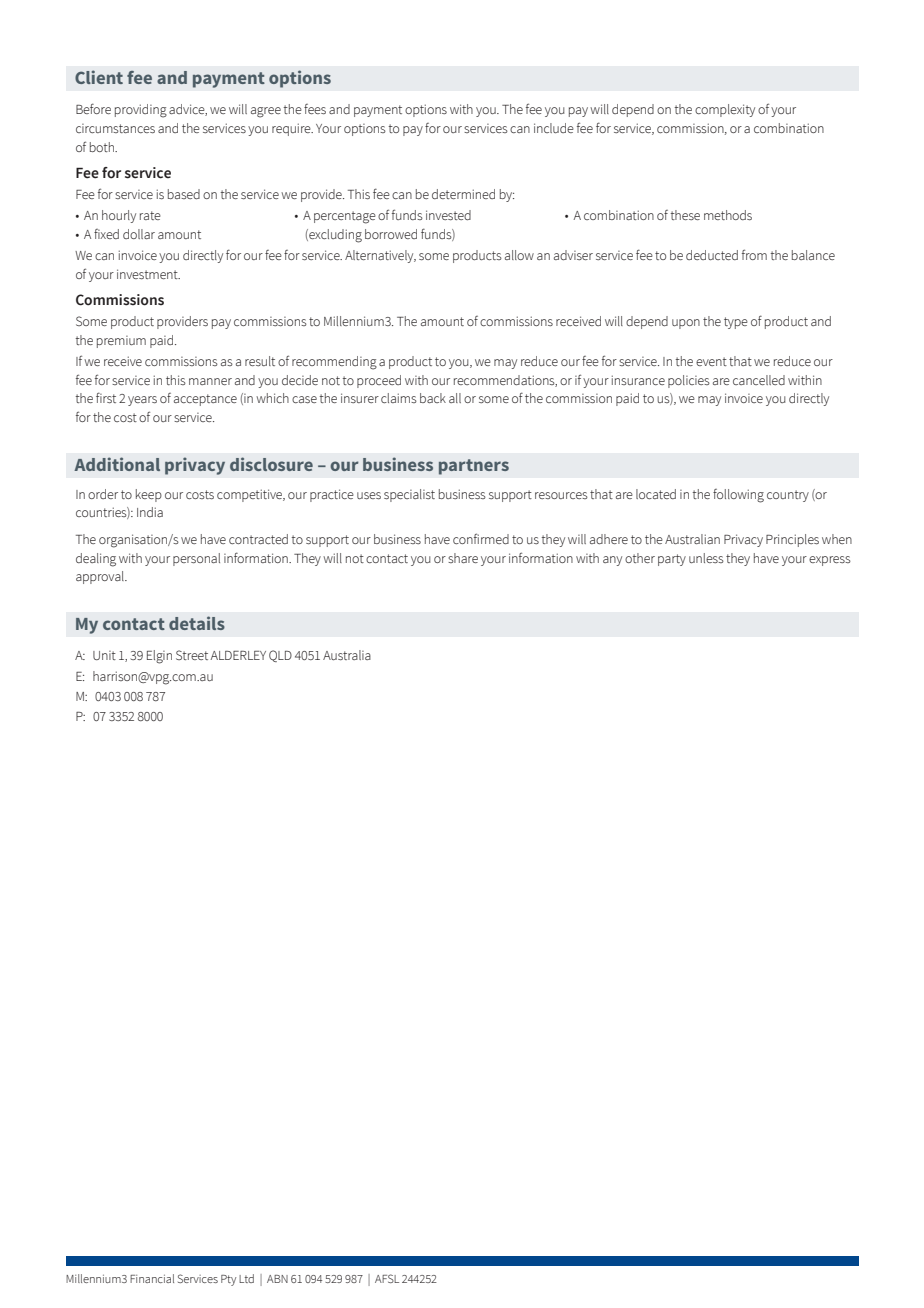 The height and width of the screenshot is (1308, 924). I want to click on complexity, so click(725, 110).
